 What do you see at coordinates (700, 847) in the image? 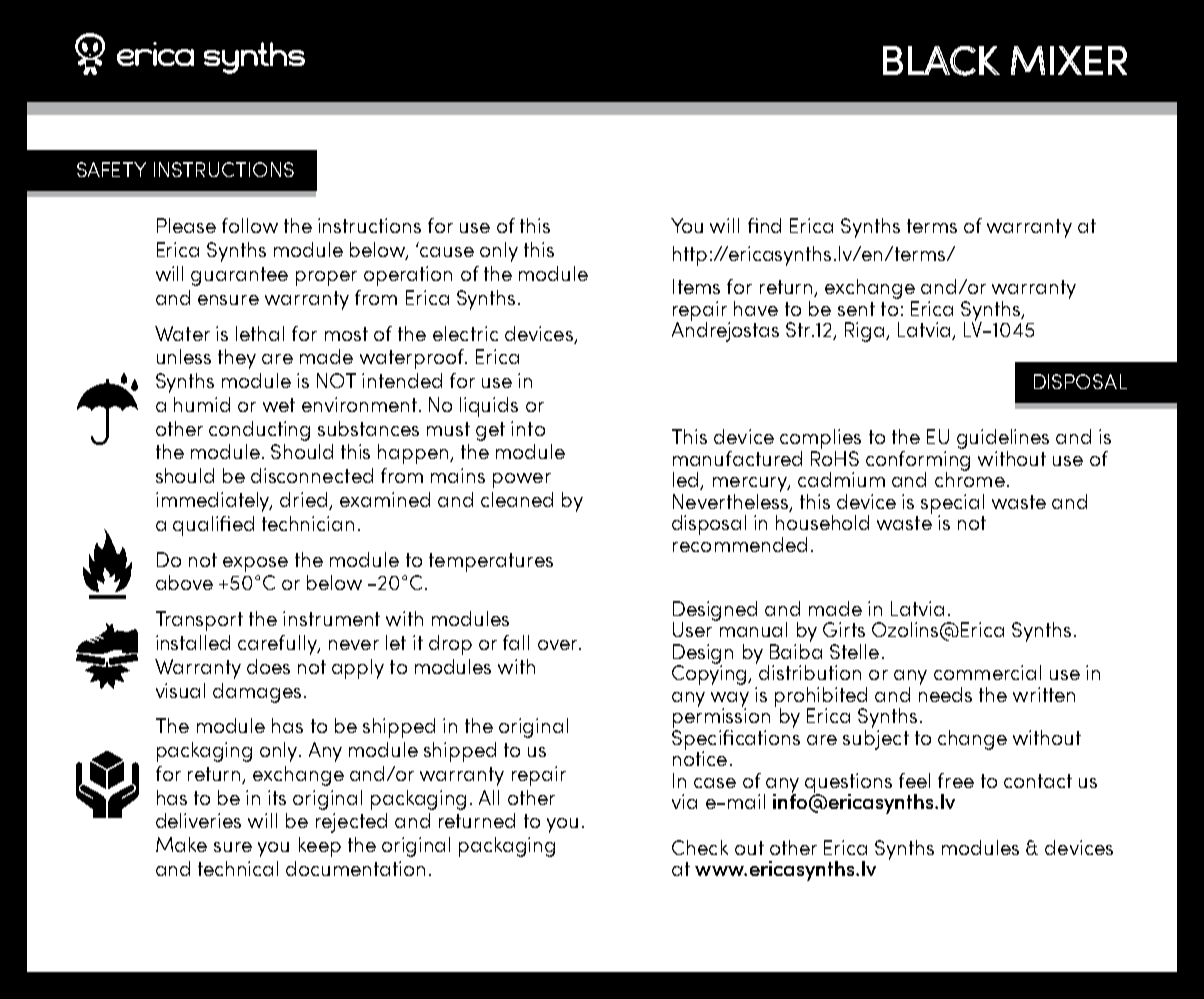
I see `Check` at bounding box center [700, 847].
